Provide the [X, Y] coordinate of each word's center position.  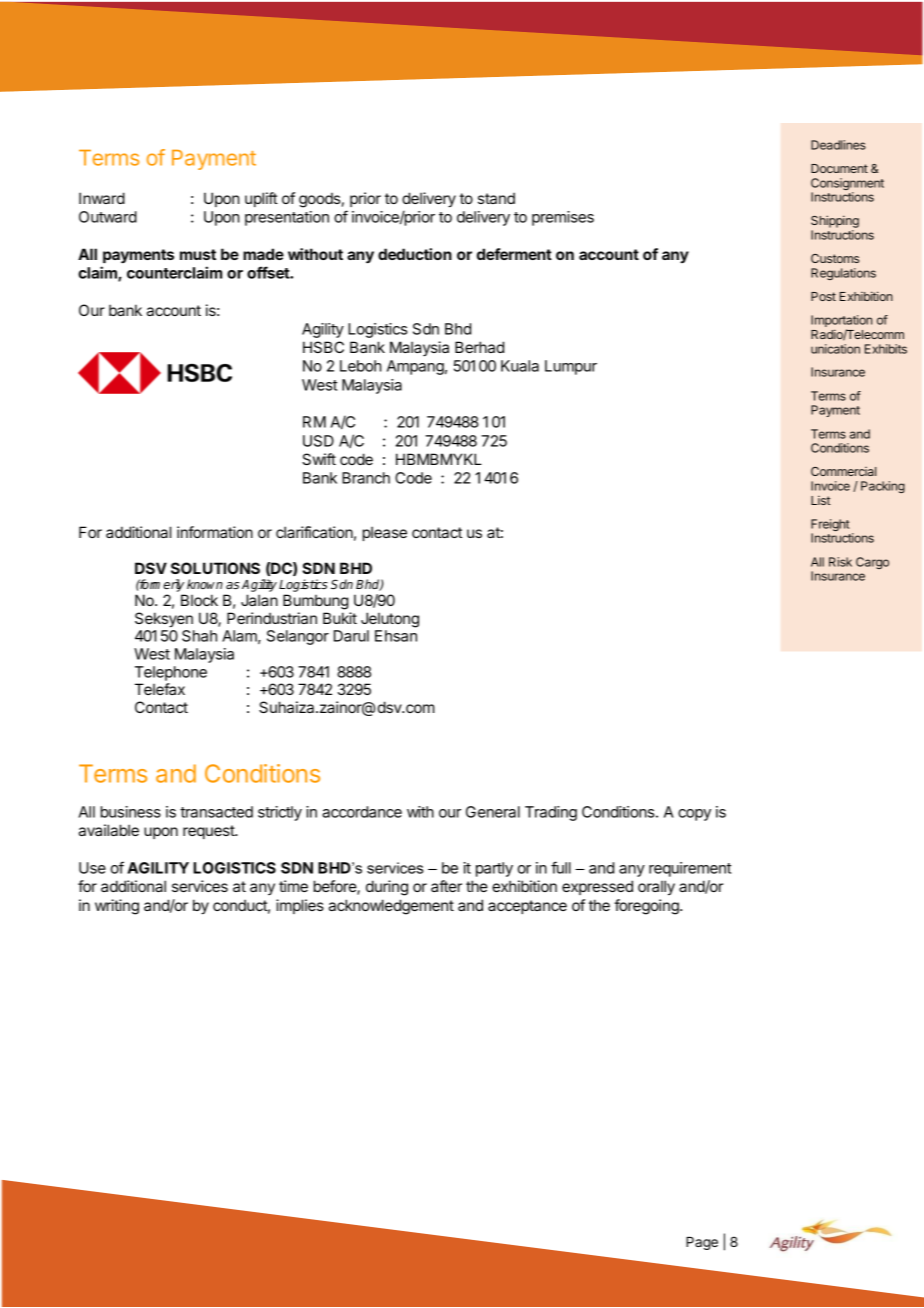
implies [300, 906]
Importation [841, 322]
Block [199, 600]
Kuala [520, 366]
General [493, 812]
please [385, 533]
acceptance [527, 907]
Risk [840, 562]
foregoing [647, 907]
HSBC [323, 347]
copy [694, 815]
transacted [216, 812]
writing [117, 907]
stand [496, 198]
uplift [261, 199]
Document [839, 168]
